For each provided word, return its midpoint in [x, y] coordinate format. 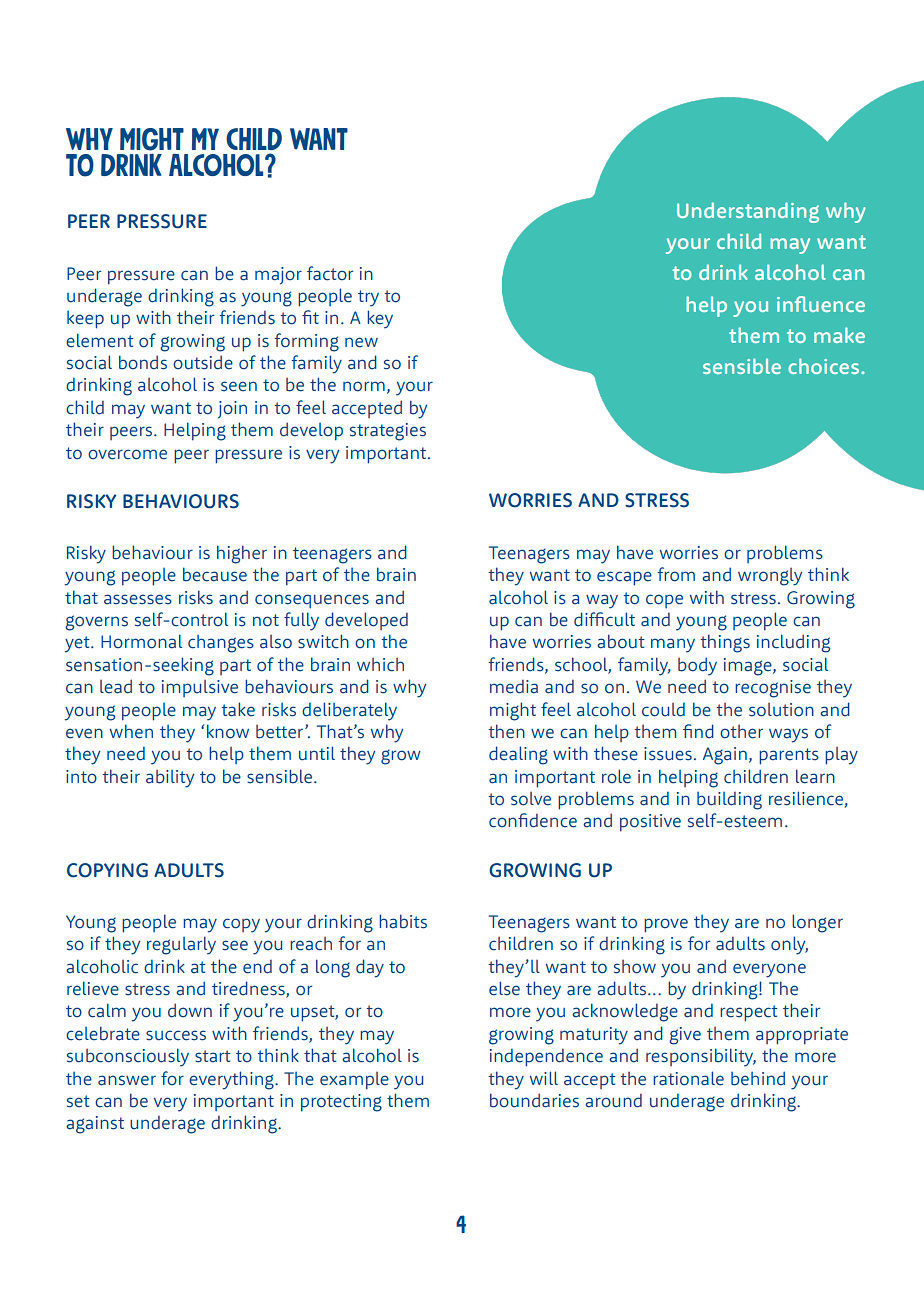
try [368, 298]
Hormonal [141, 641]
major [278, 276]
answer [127, 1080]
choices [823, 366]
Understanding [748, 212]
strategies [388, 432]
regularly [181, 945]
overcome [127, 454]
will [544, 1078]
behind [758, 1078]
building [729, 801]
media [514, 687]
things [725, 643]
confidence [533, 820]
